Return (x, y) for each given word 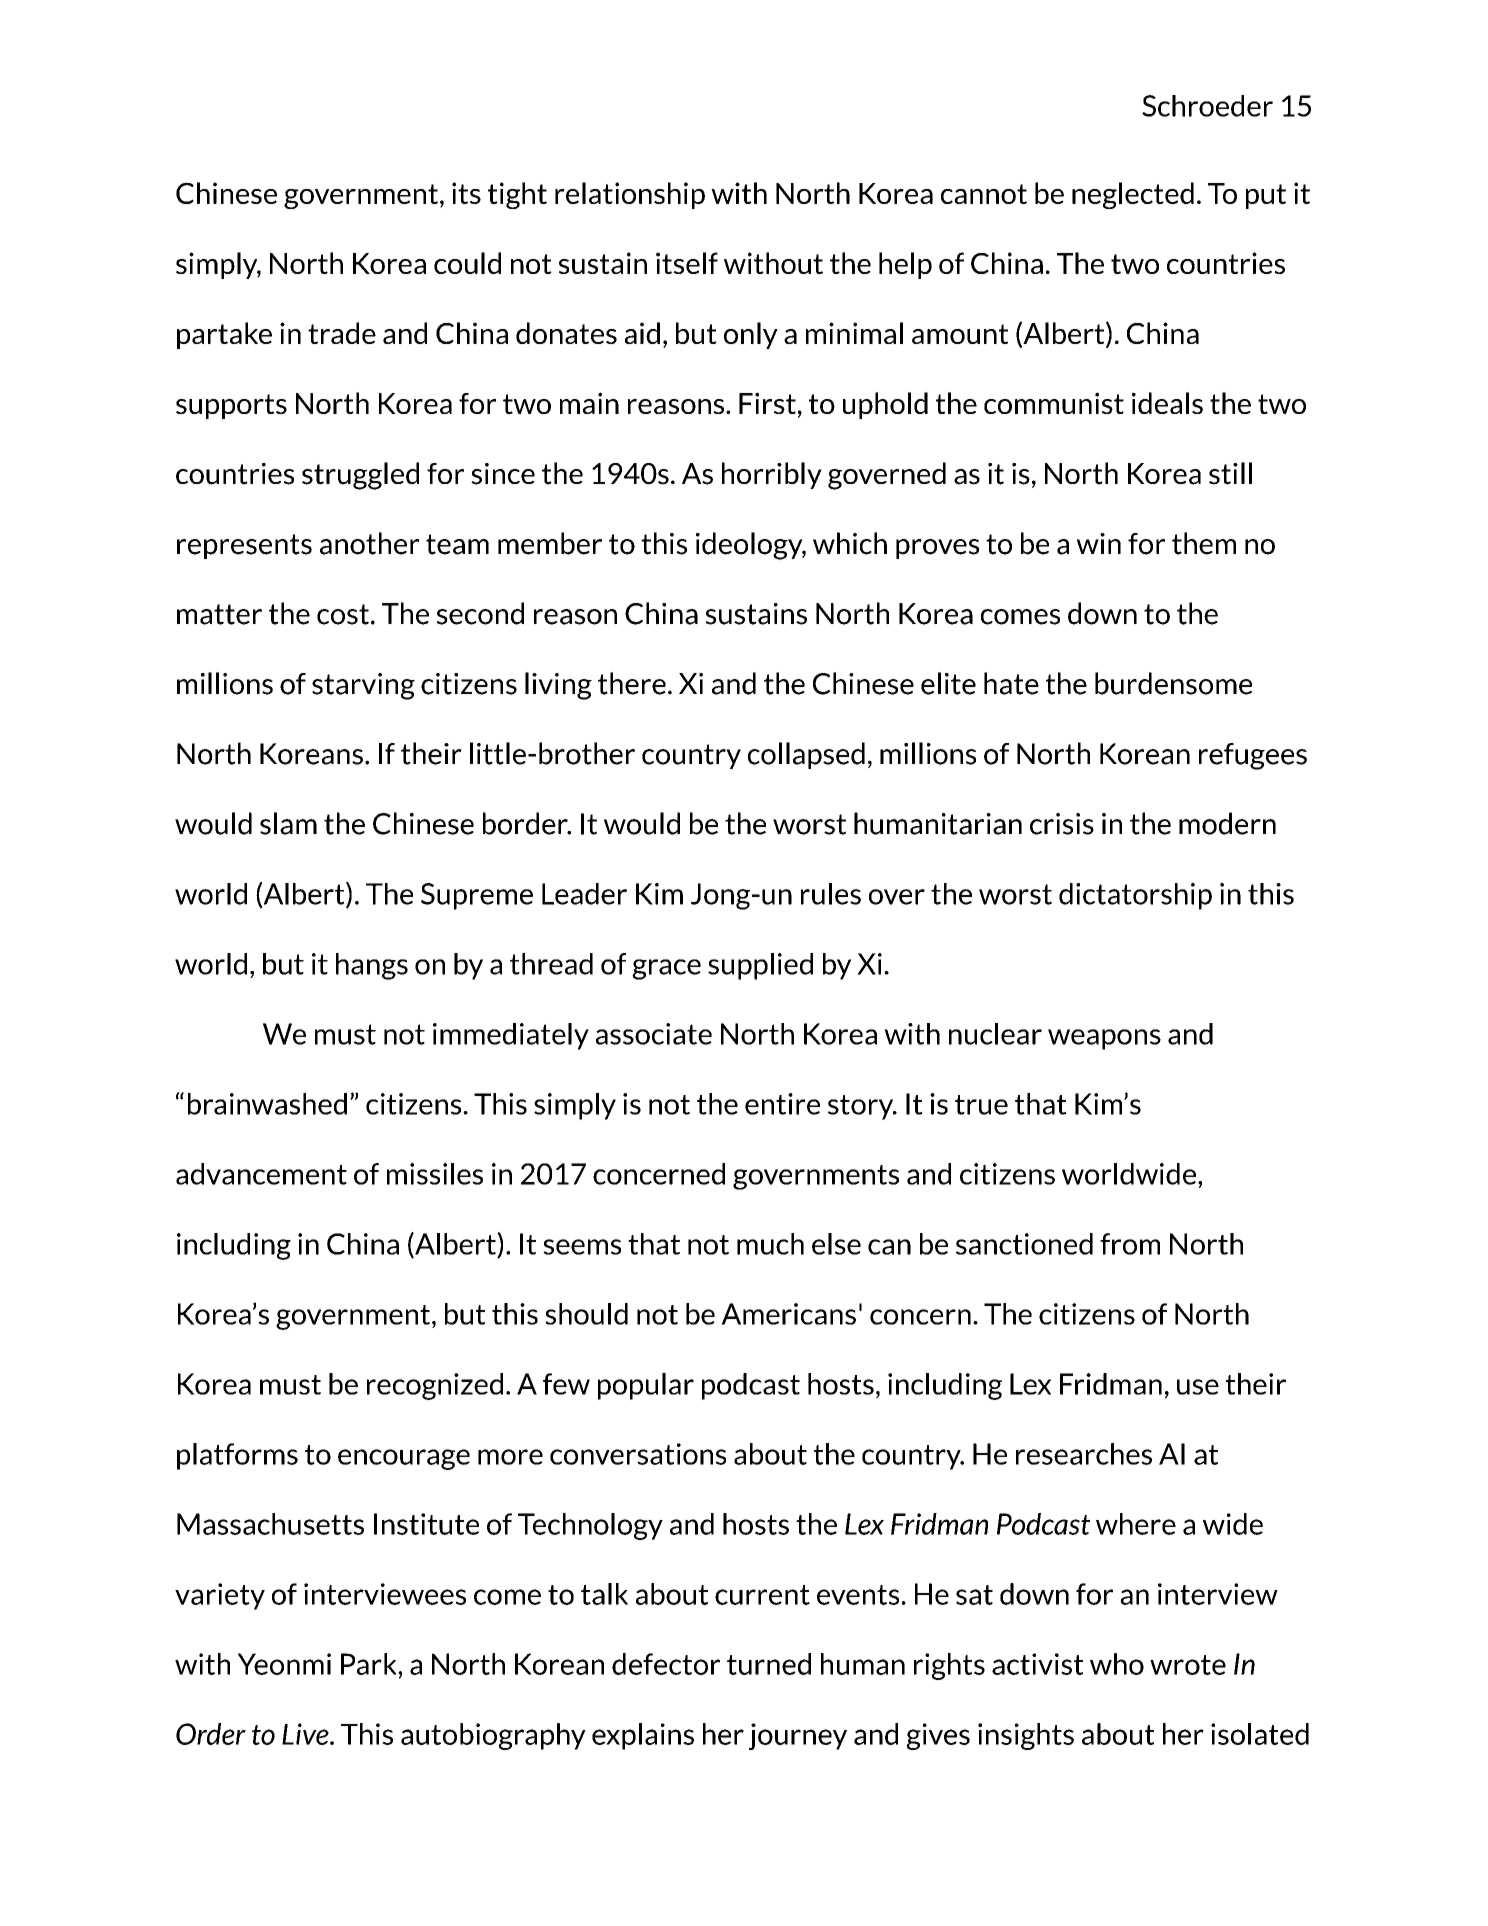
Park (370, 1664)
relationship (630, 195)
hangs (372, 966)
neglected (1133, 195)
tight (517, 195)
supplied (760, 966)
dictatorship (1135, 896)
